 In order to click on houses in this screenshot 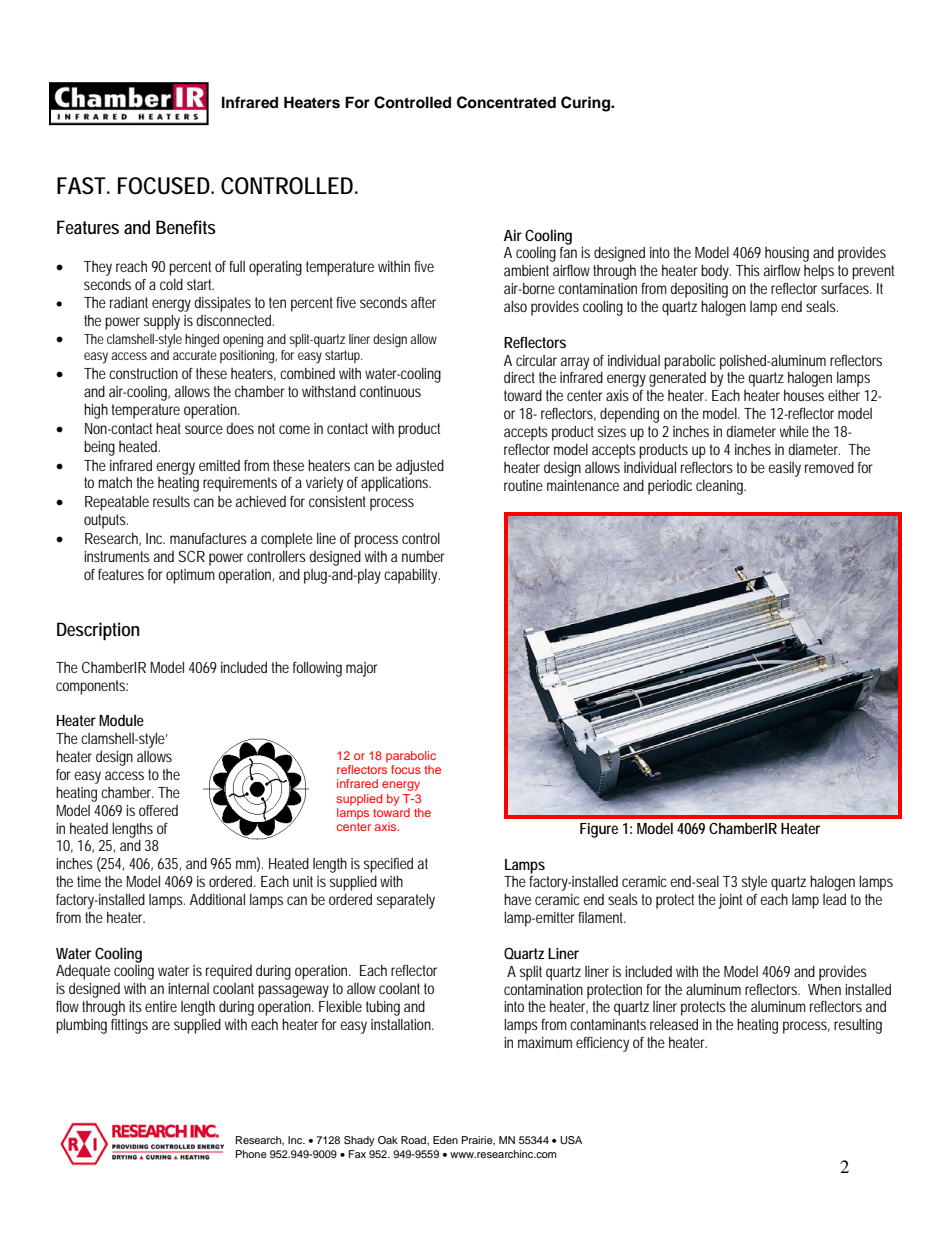, I will do `click(804, 395)`.
